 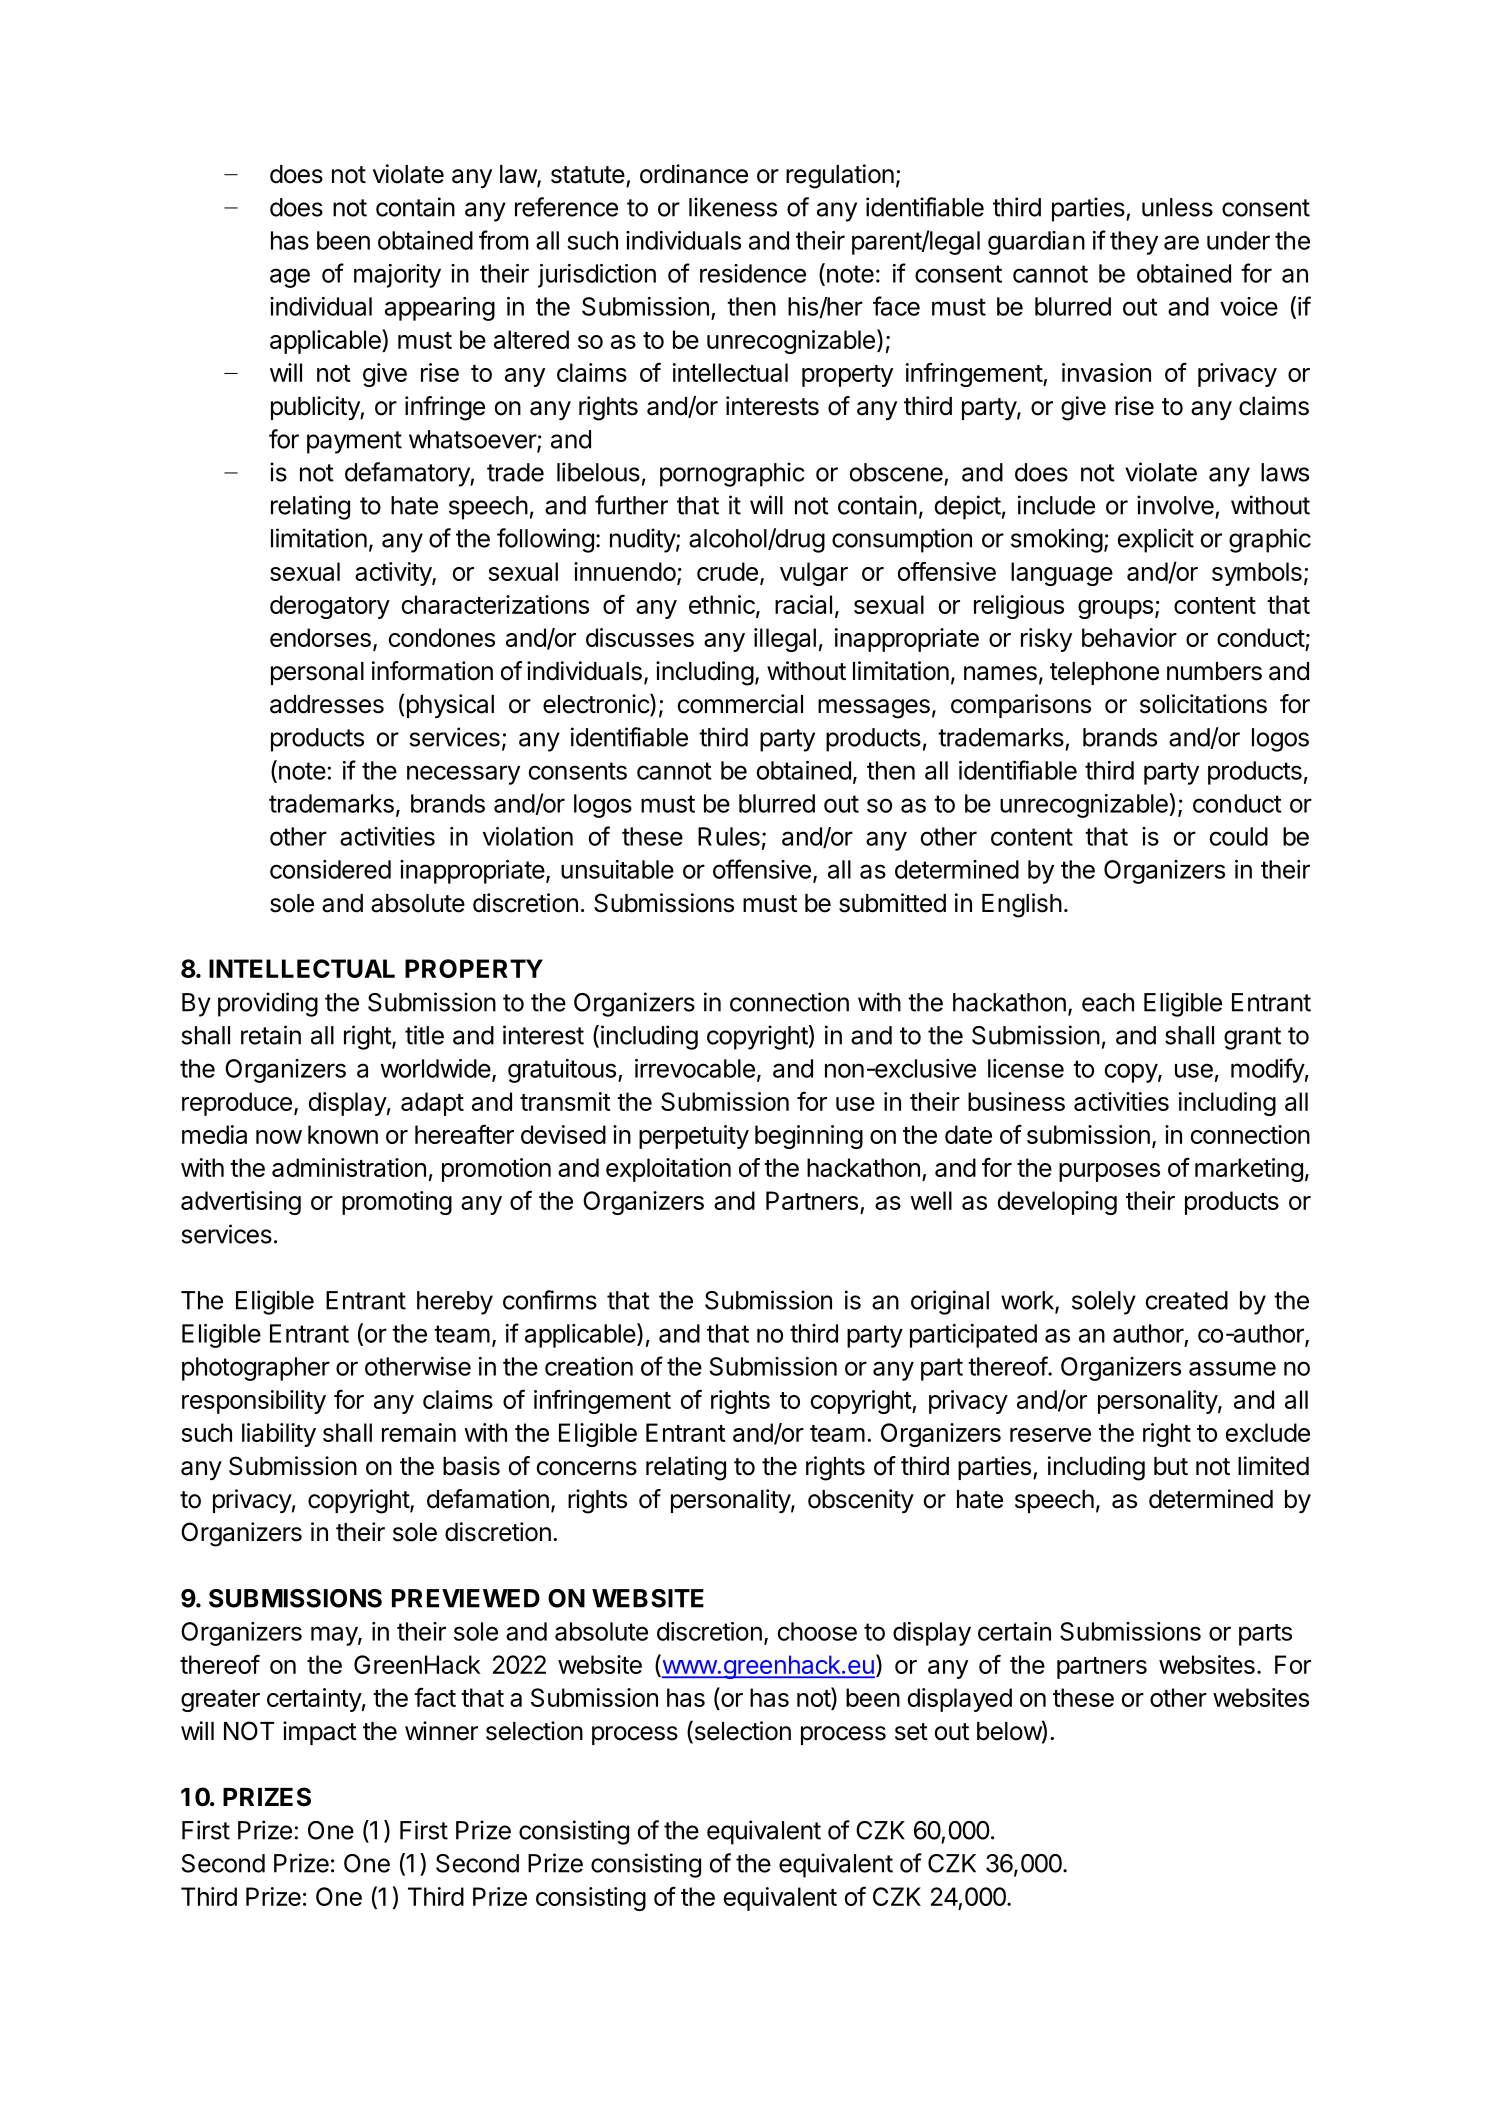 I want to click on submitted, so click(x=892, y=903).
